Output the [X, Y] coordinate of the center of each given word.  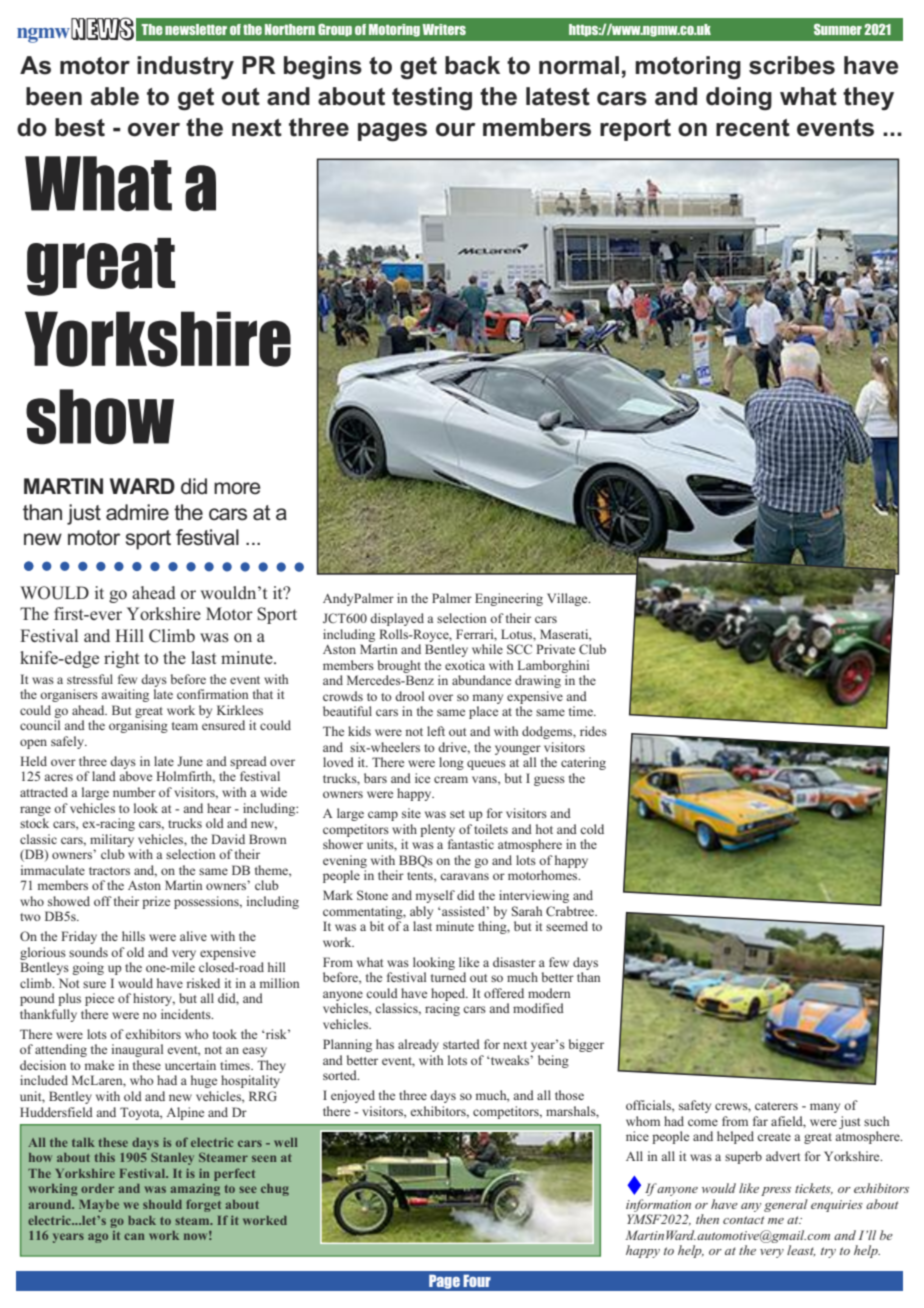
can [134, 1236]
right [121, 659]
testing [432, 99]
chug [275, 1190]
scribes [792, 65]
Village [568, 599]
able [115, 96]
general [786, 1205]
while [487, 649]
